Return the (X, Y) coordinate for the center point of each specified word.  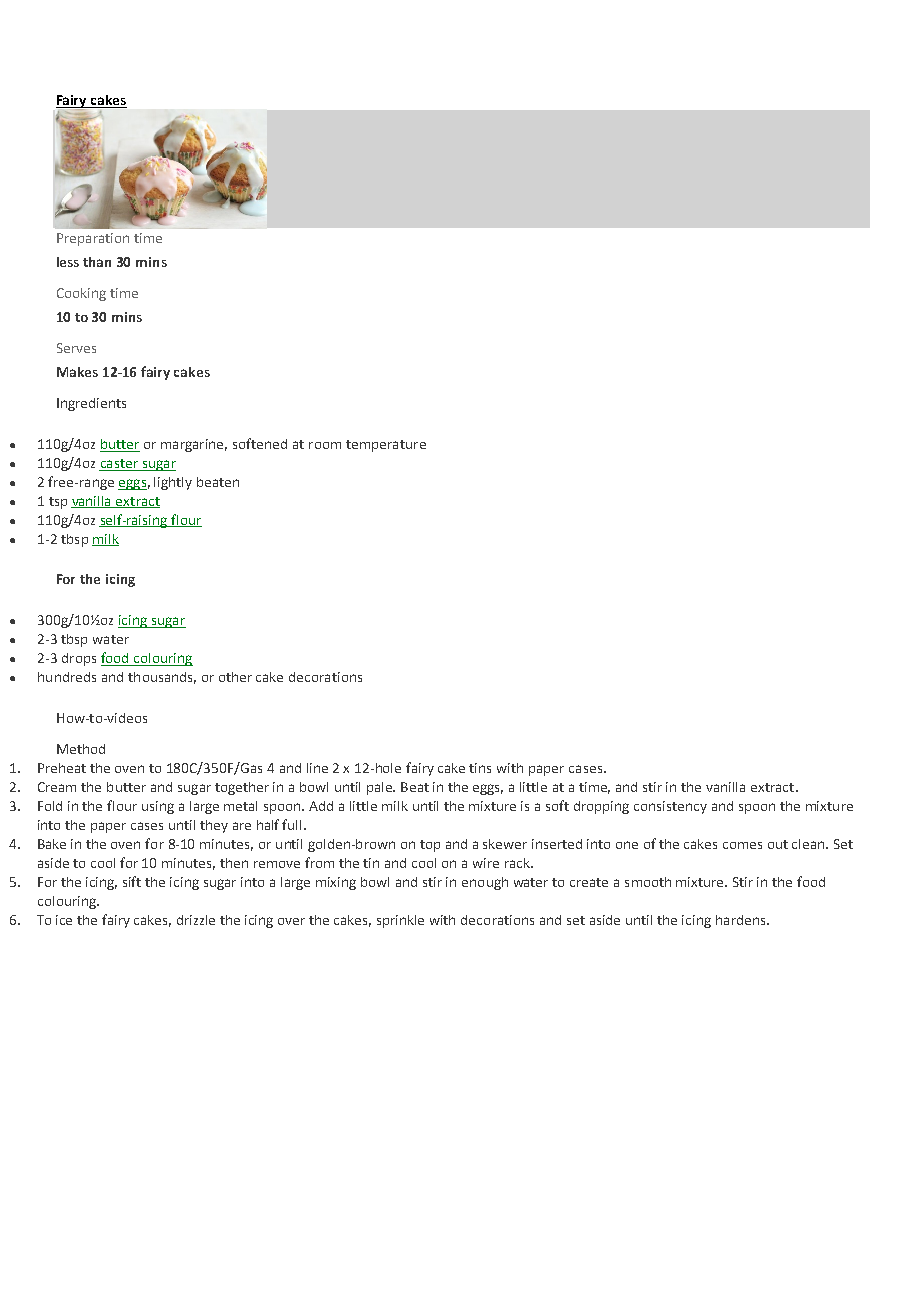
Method (81, 749)
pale (381, 788)
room (325, 445)
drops (79, 659)
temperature (386, 446)
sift (132, 881)
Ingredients (91, 404)
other (235, 677)
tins (480, 768)
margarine (194, 445)
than (97, 262)
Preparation (93, 239)
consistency (670, 807)
